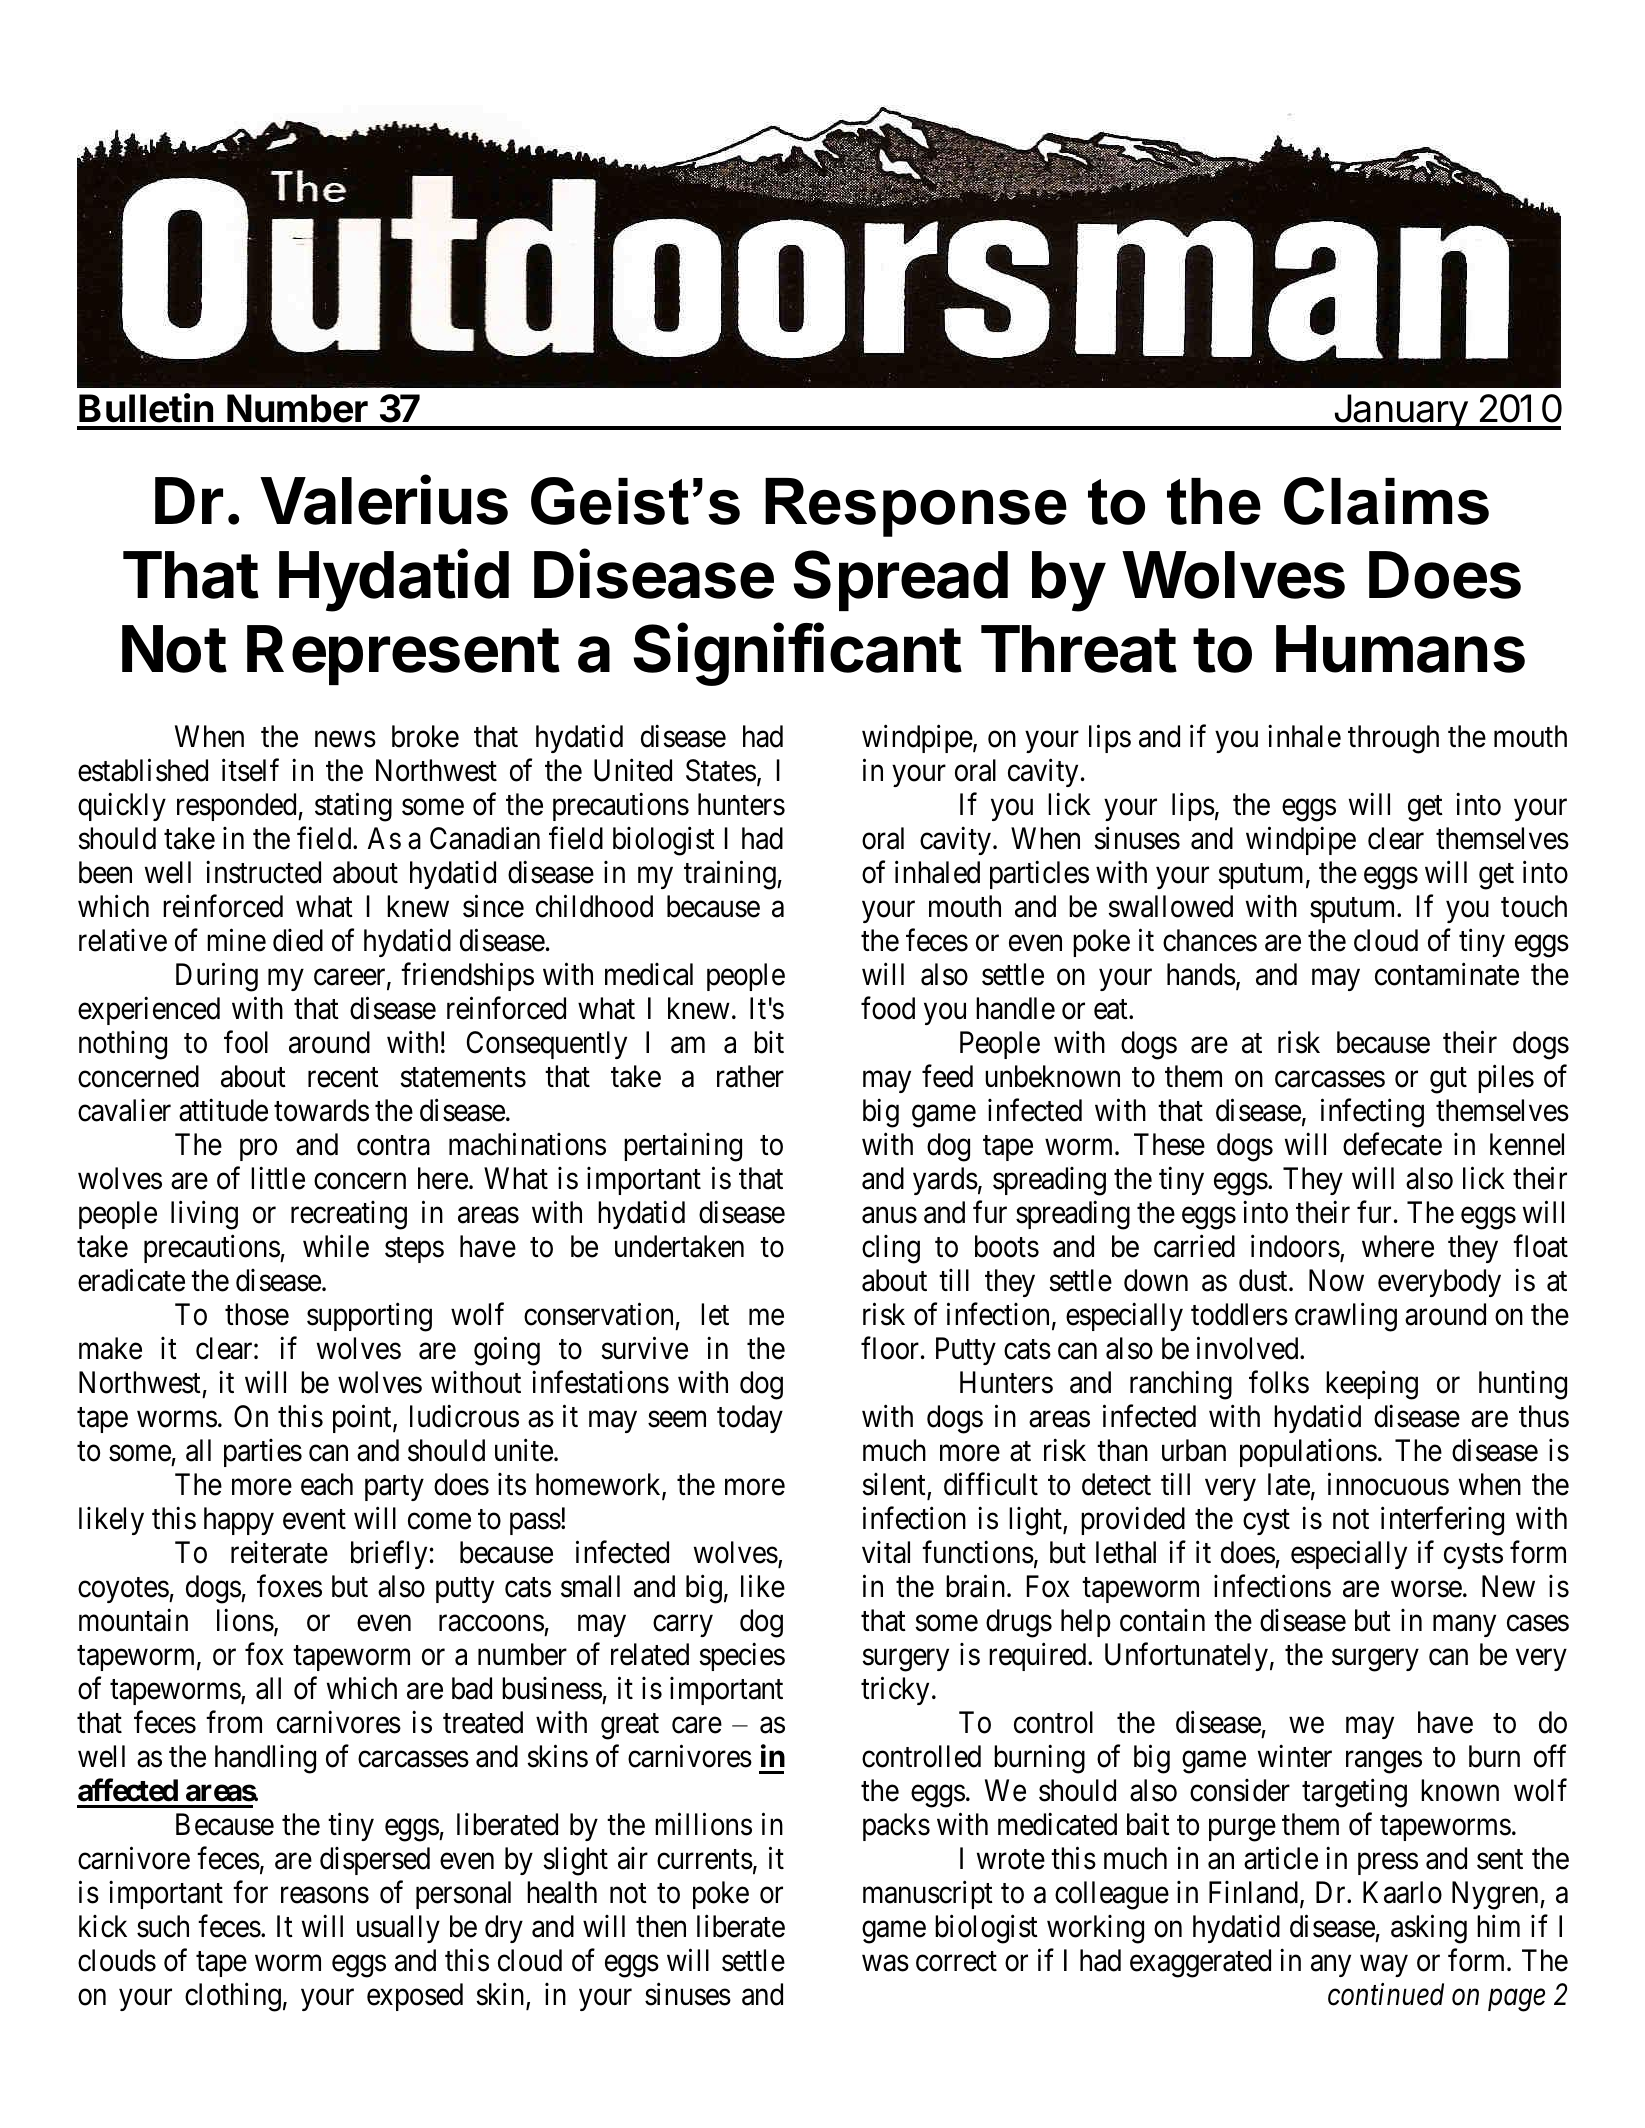  I want to click on defecate, so click(1392, 1144).
